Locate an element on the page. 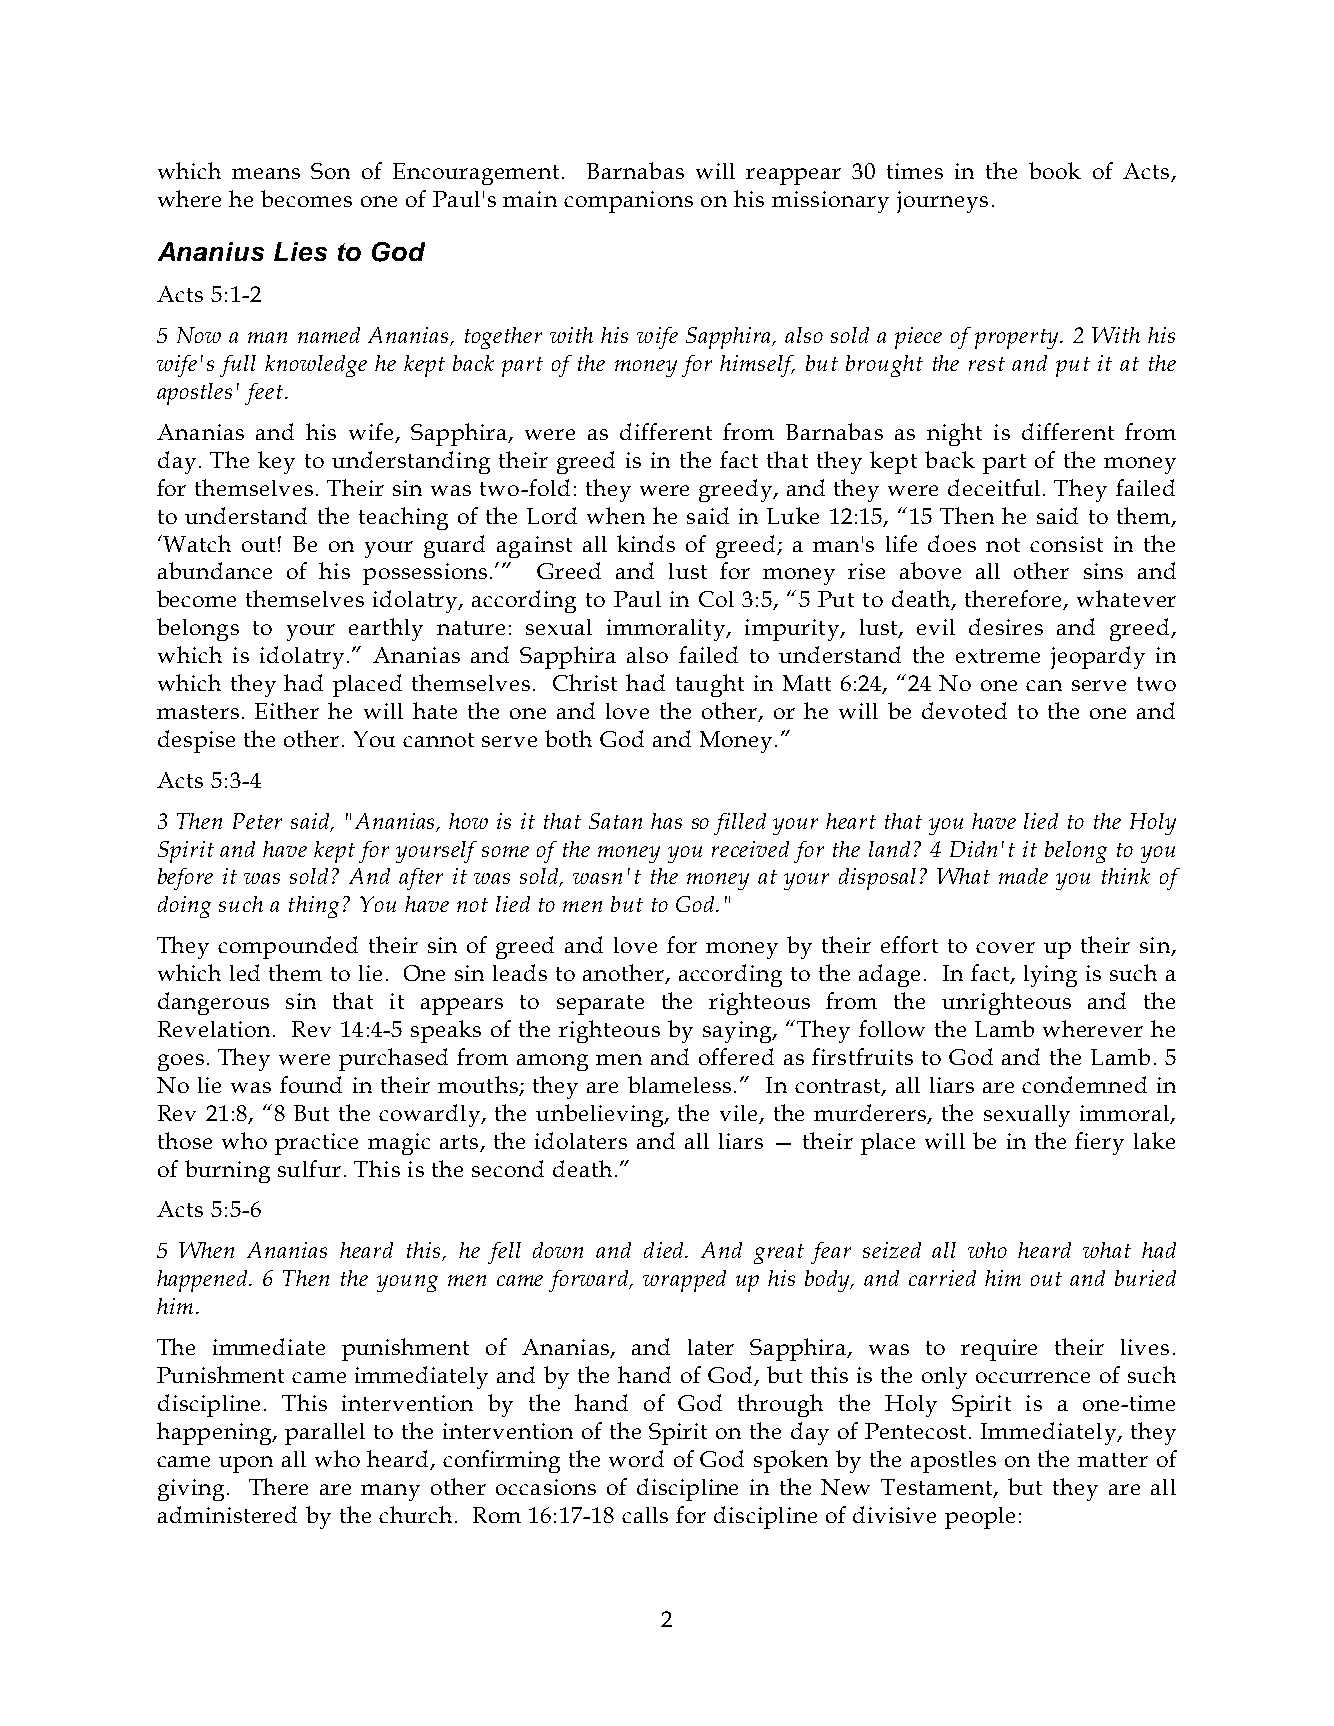  word is located at coordinates (636, 1458).
